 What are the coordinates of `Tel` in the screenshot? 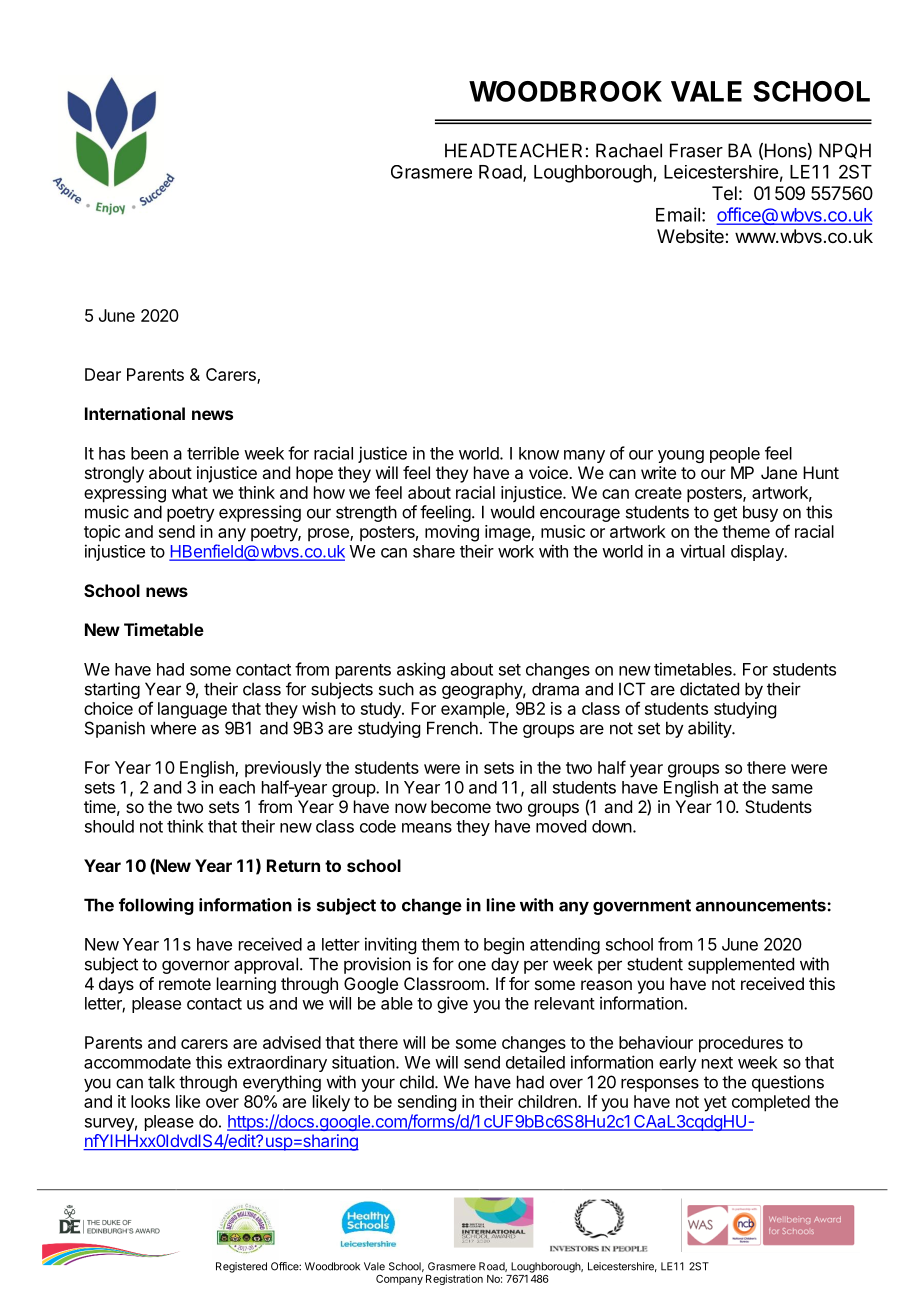 It's located at (724, 193).
